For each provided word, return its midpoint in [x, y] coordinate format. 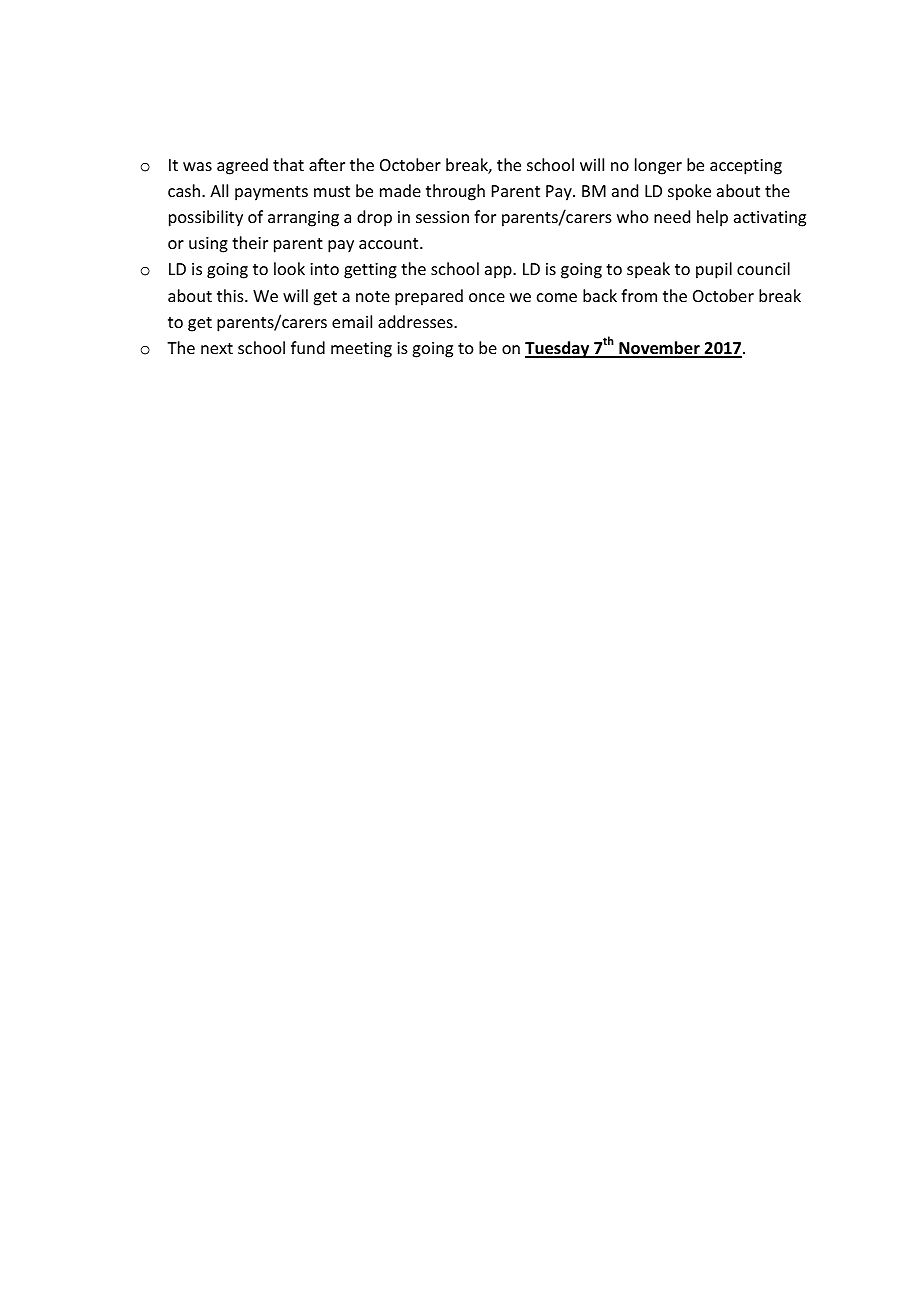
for [485, 216]
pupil [714, 270]
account [390, 243]
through [455, 192]
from [639, 295]
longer [658, 166]
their [250, 242]
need [672, 216]
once [487, 297]
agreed [242, 166]
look [289, 268]
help [712, 218]
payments [271, 193]
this [231, 295]
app [499, 272]
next [217, 348]
